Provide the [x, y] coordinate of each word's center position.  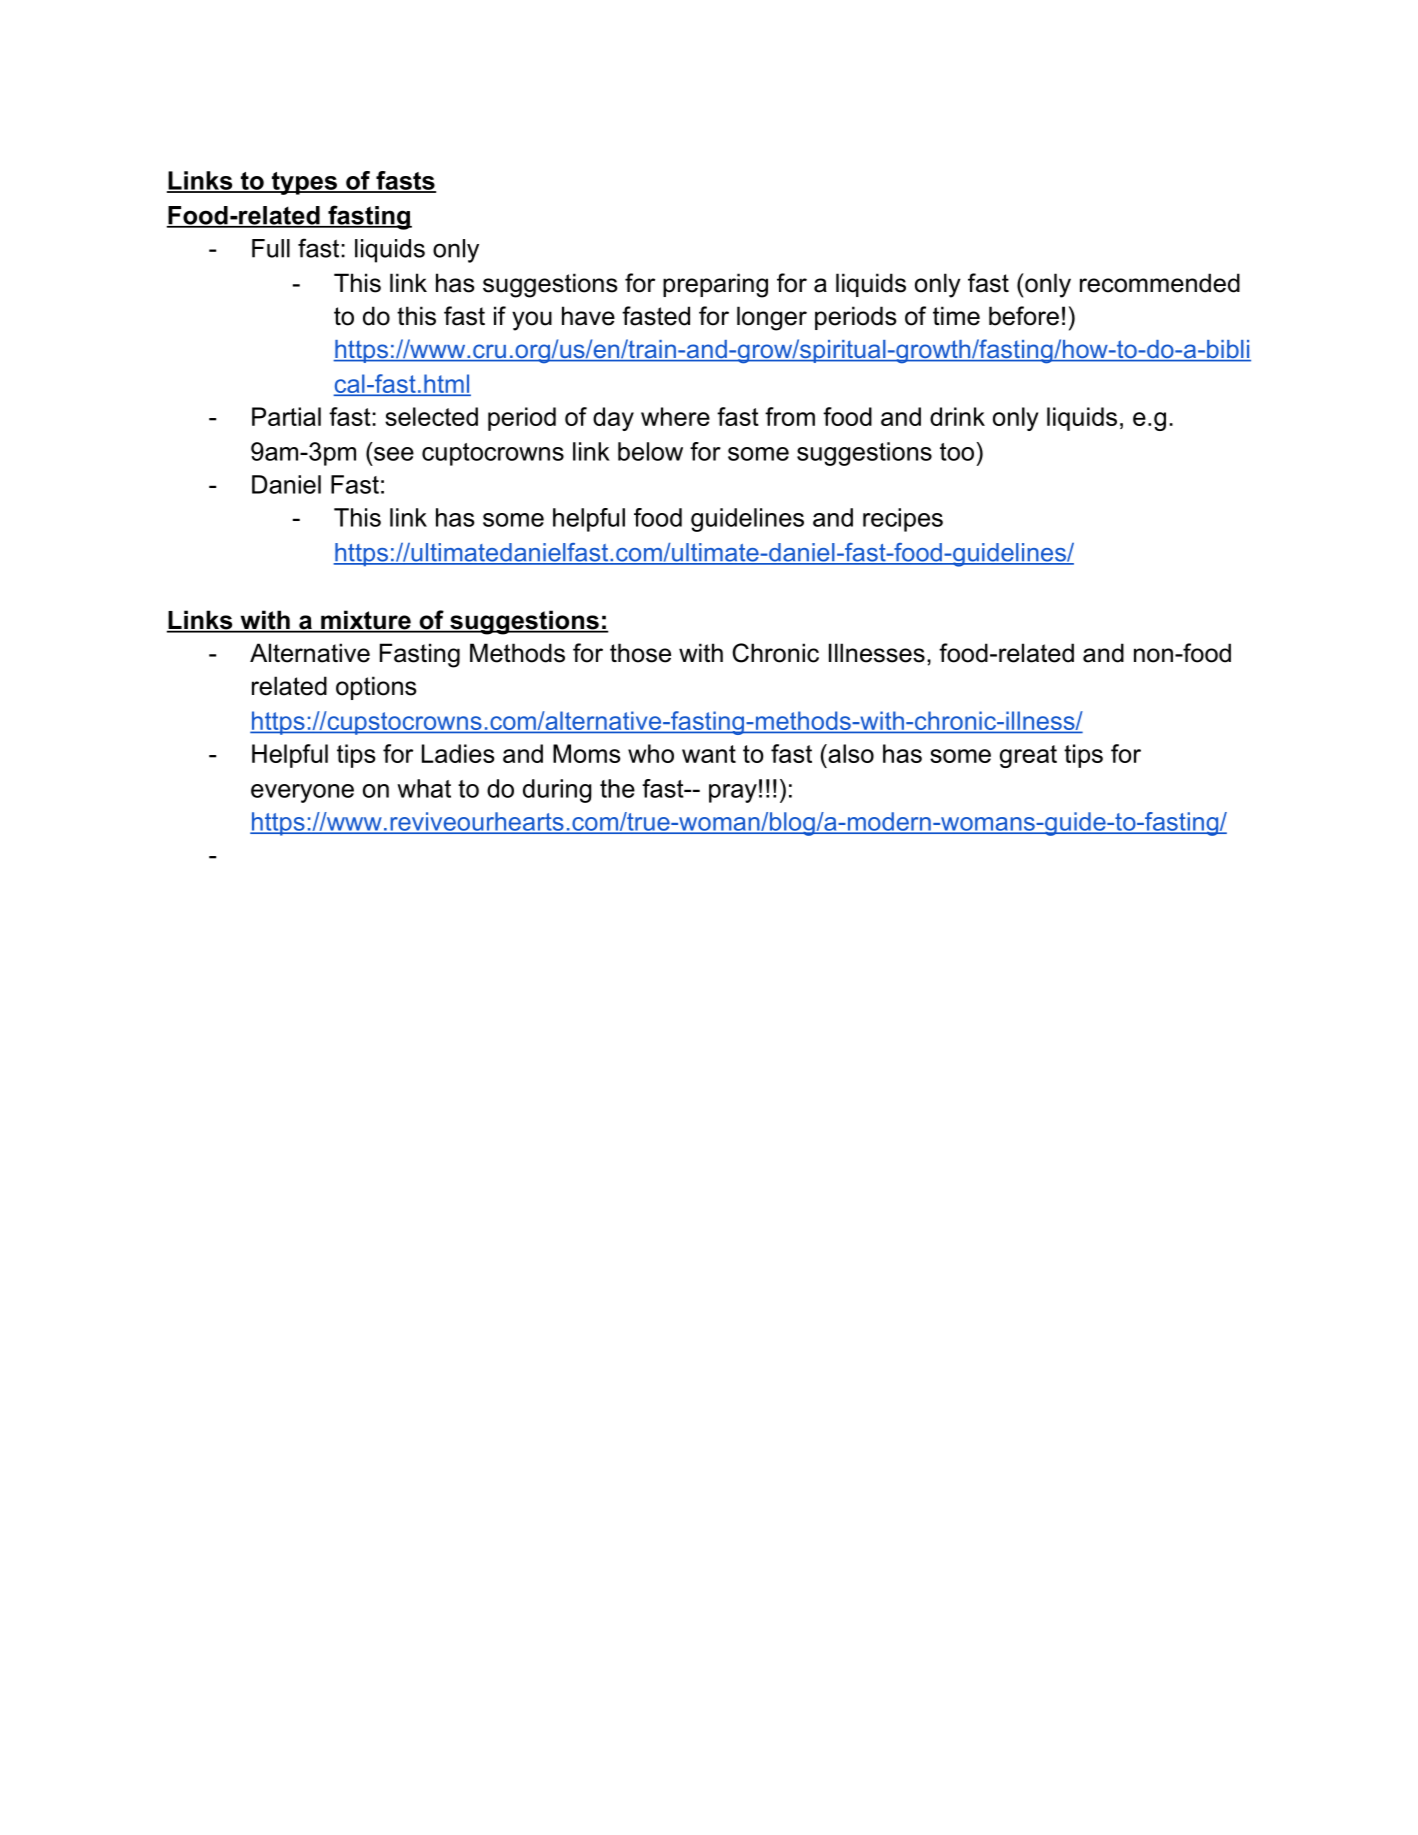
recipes [903, 520]
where [675, 416]
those [640, 653]
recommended [1160, 283]
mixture [366, 621]
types [304, 183]
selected [431, 416]
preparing [715, 285]
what [424, 788]
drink [957, 416]
